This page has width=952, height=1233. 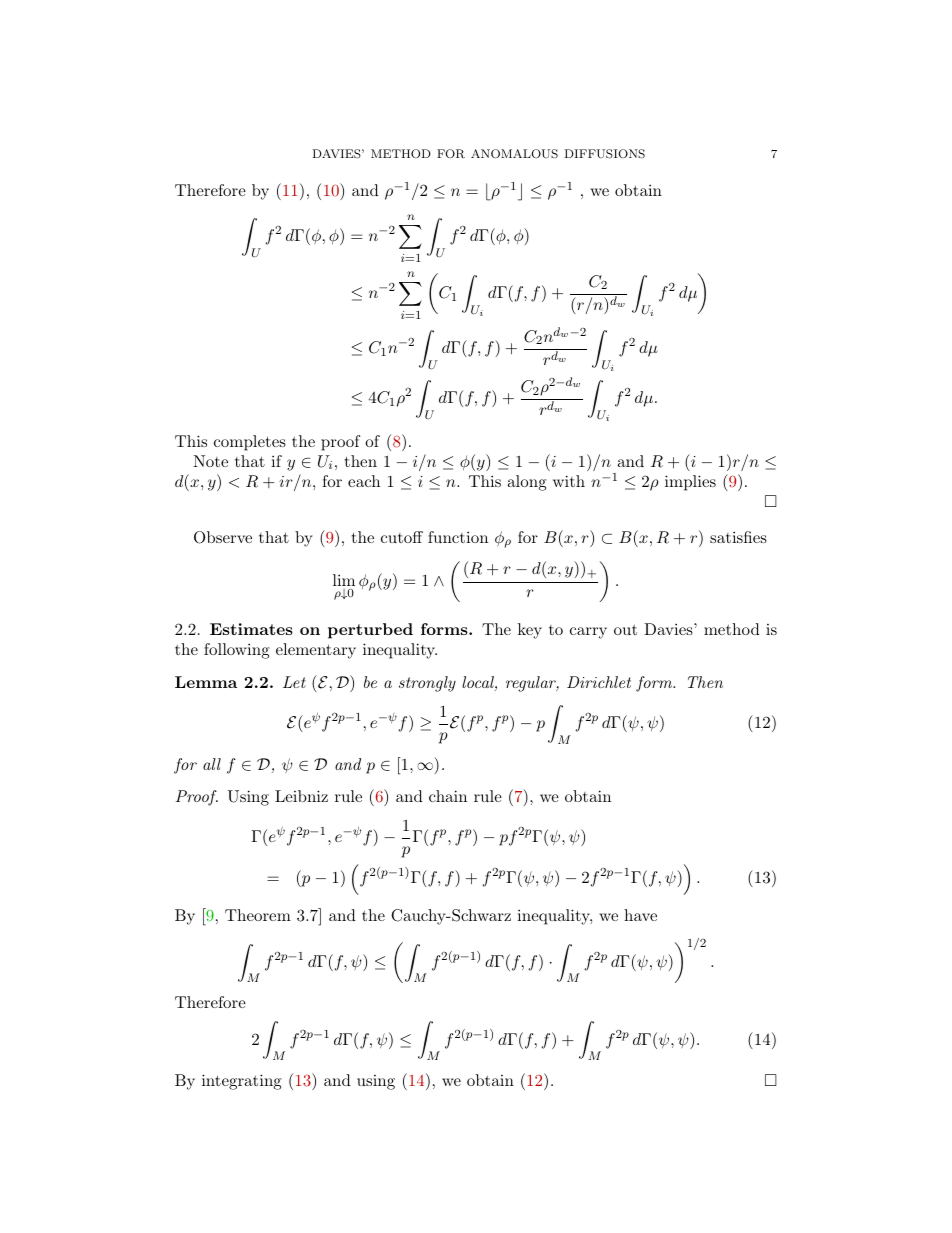 I want to click on have, so click(x=640, y=915).
